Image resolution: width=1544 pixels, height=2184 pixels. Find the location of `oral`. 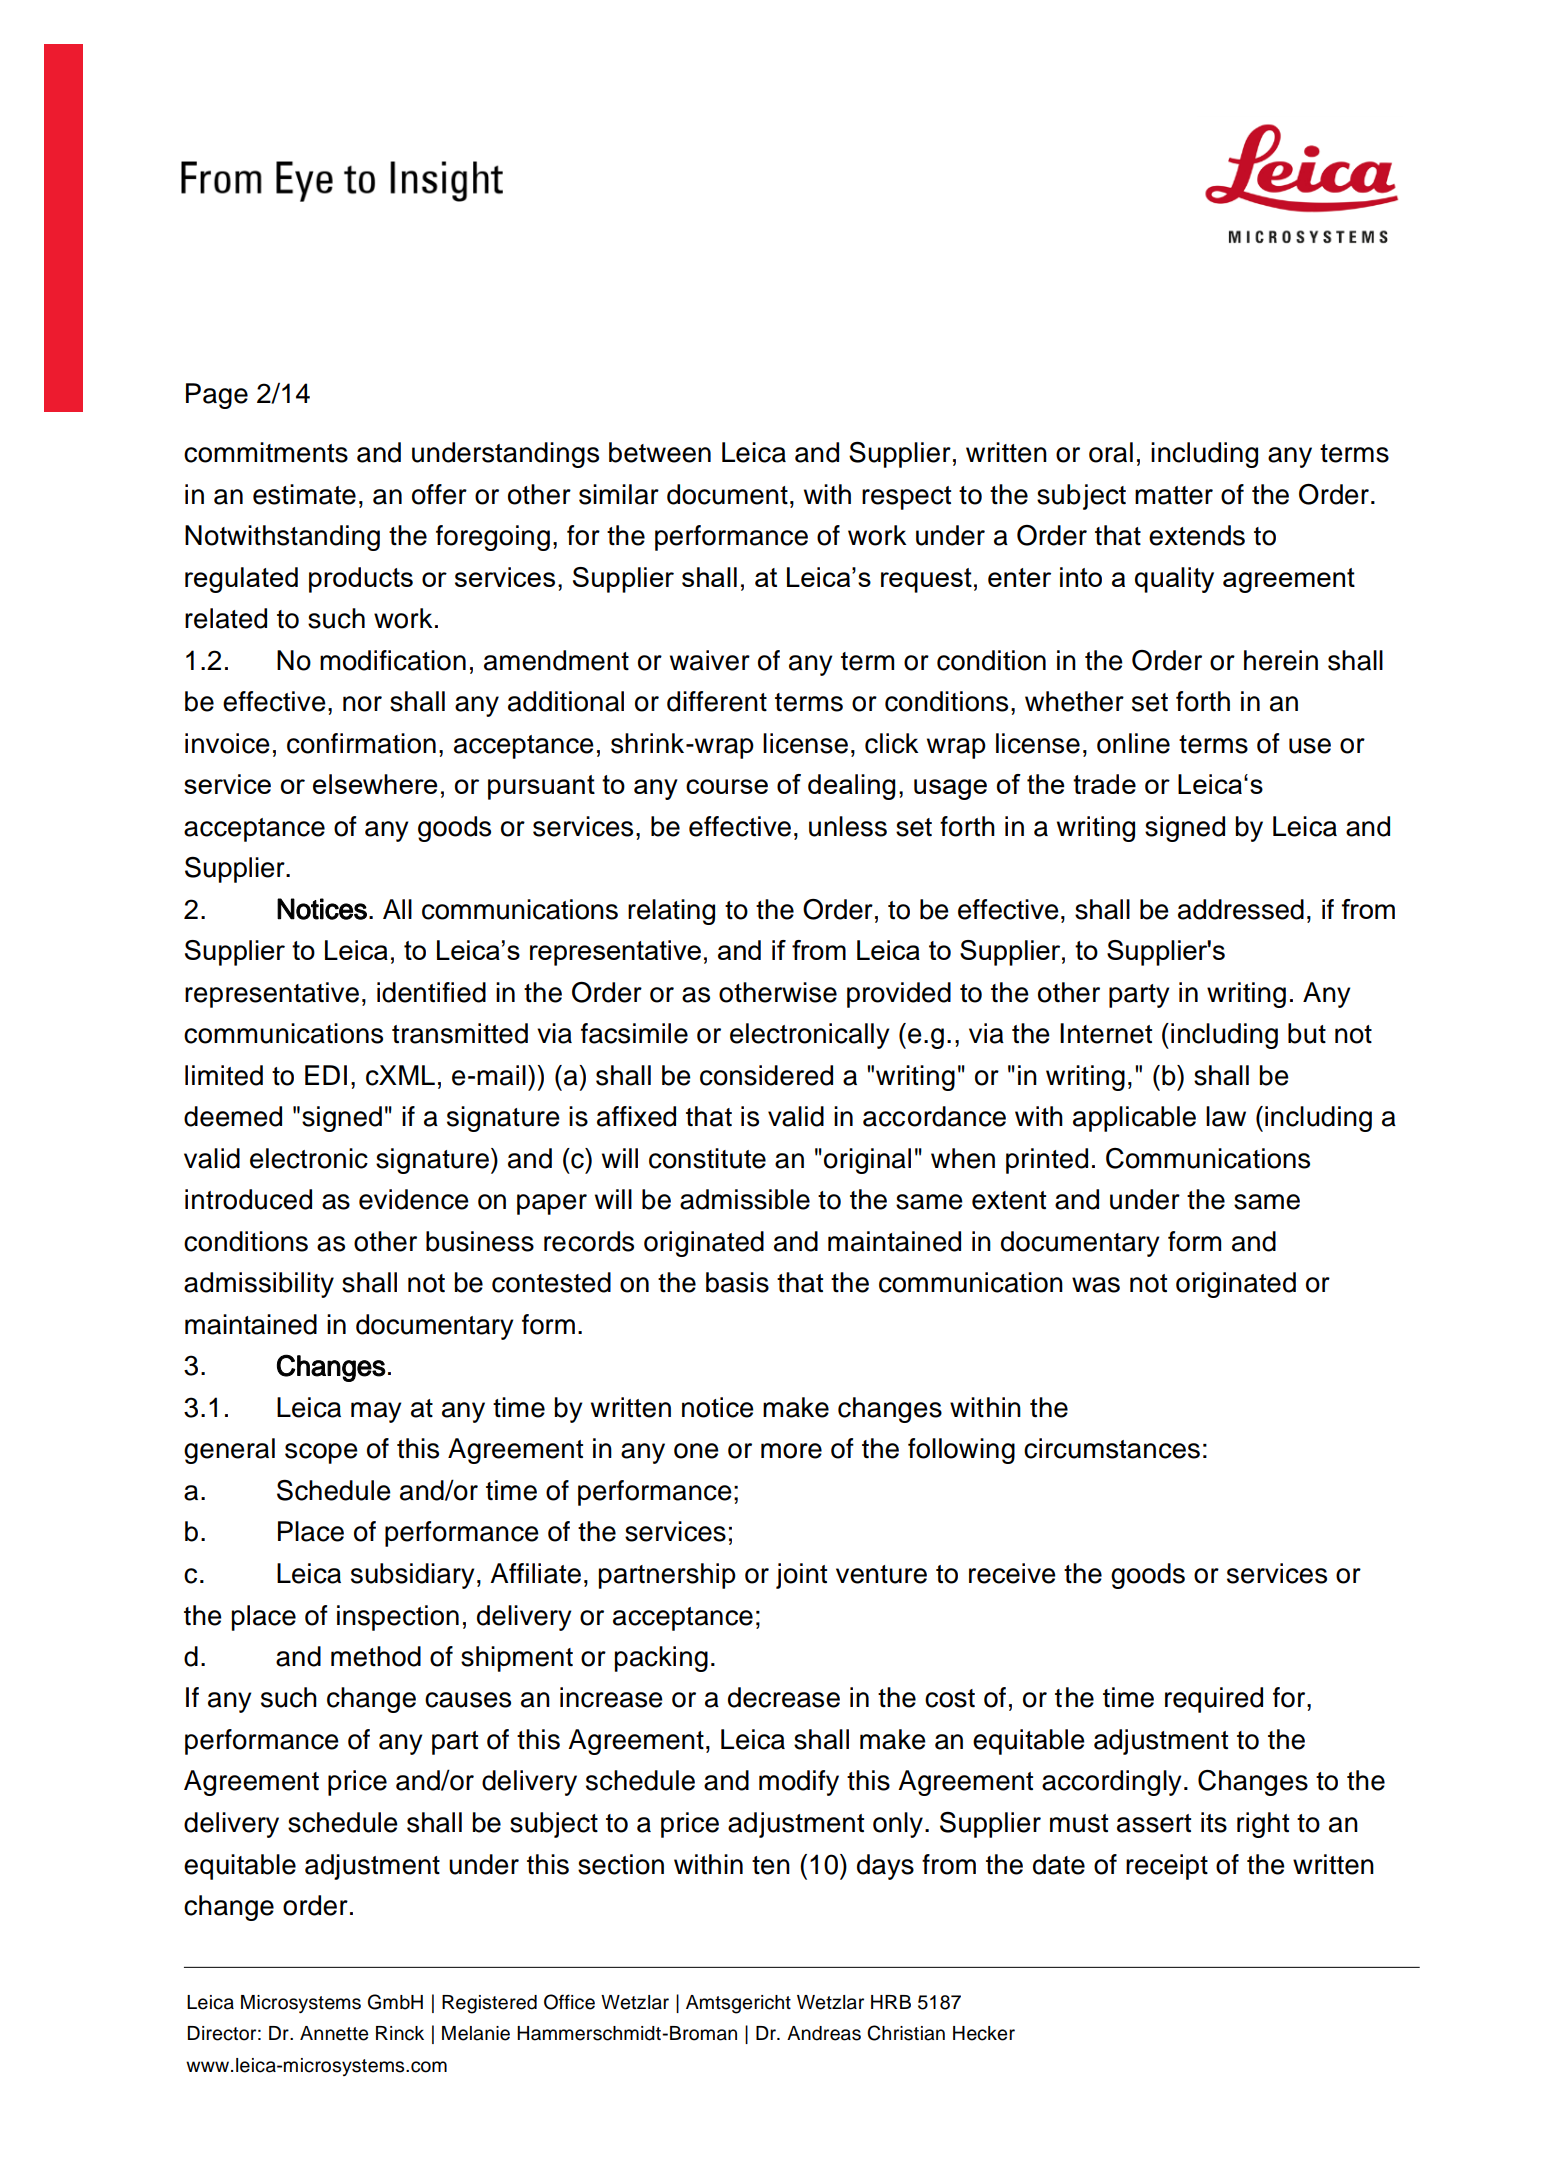

oral is located at coordinates (1111, 452).
